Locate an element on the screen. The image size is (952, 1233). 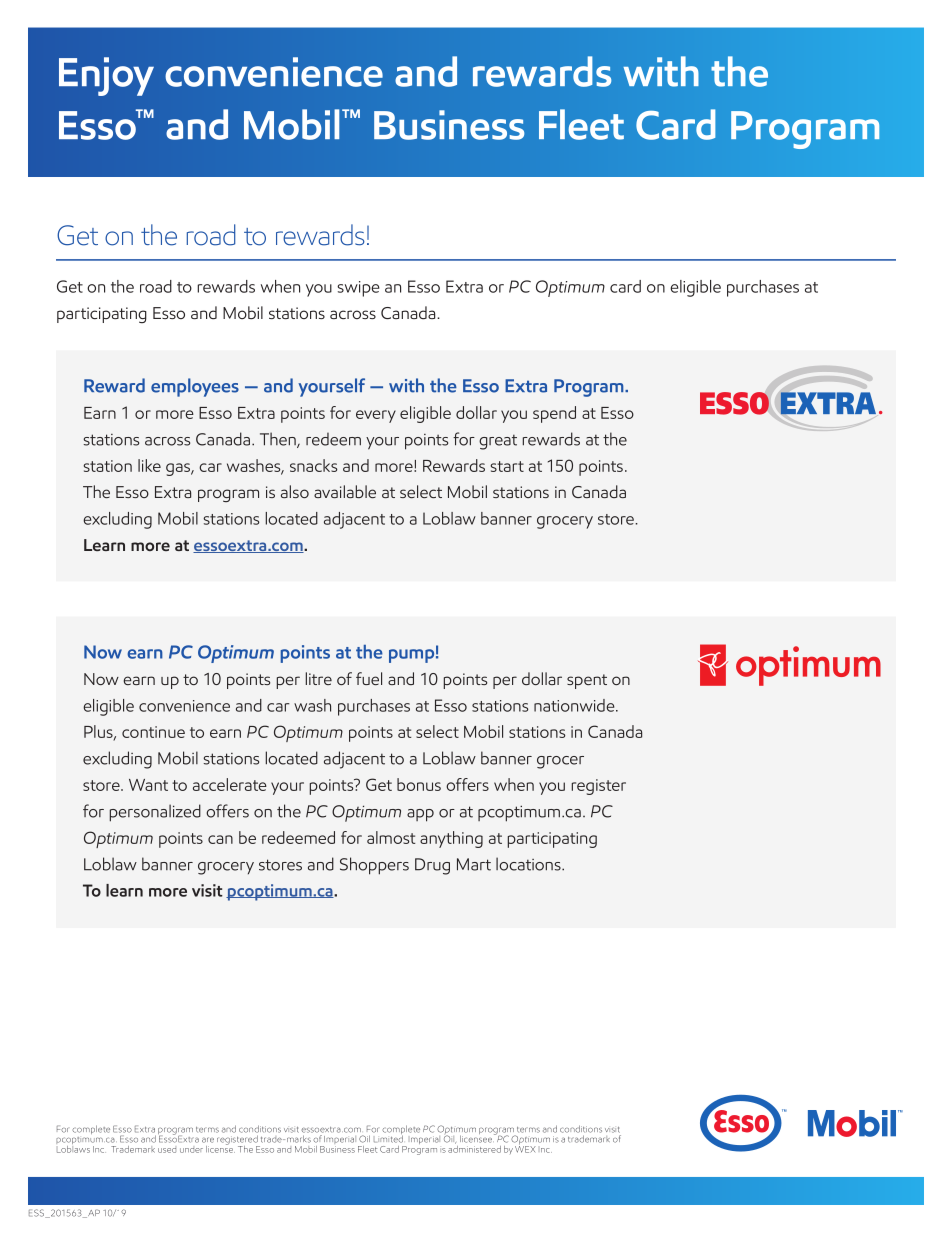
swipe is located at coordinates (358, 289).
